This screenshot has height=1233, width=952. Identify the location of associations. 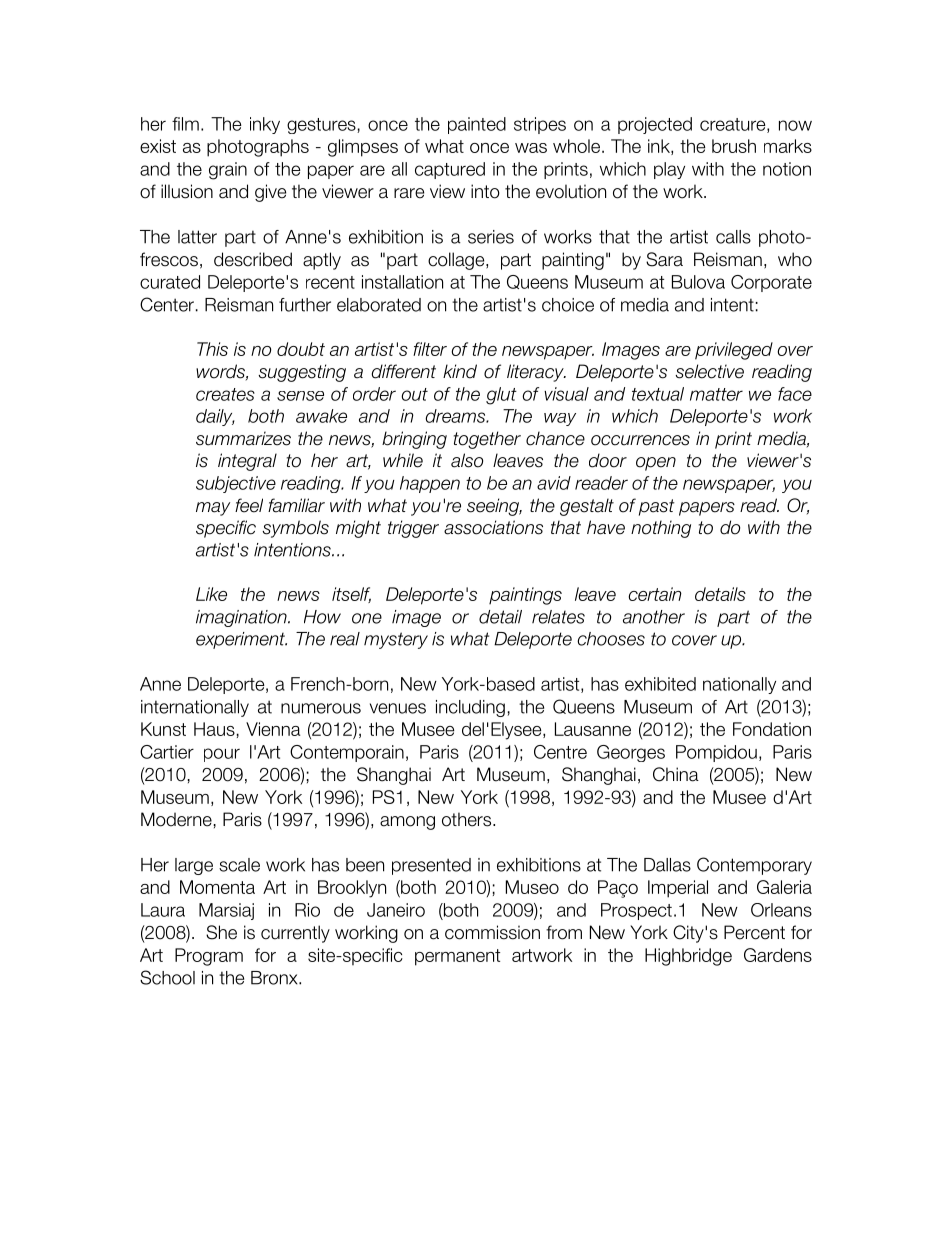
(493, 527).
